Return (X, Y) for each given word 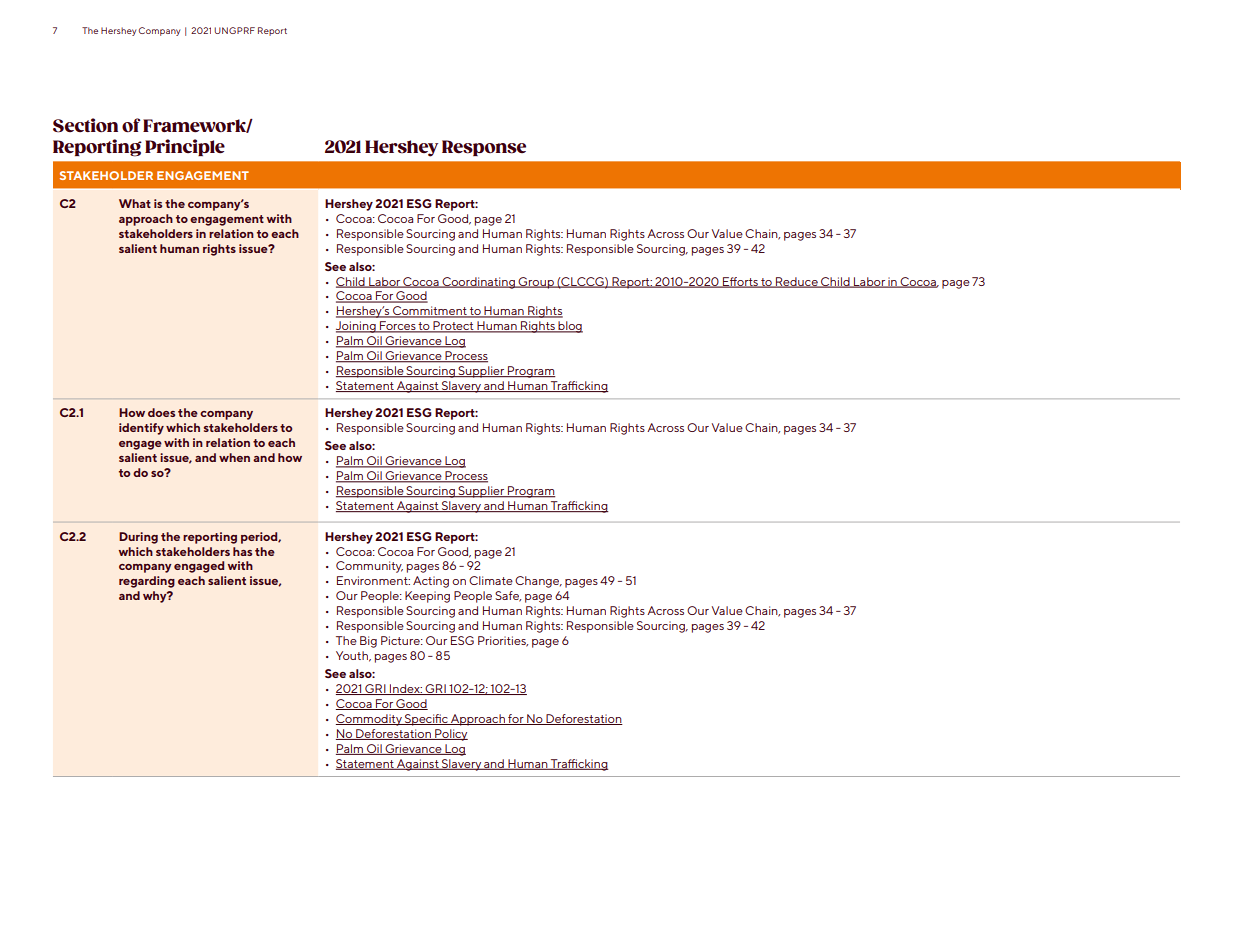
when (234, 457)
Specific (426, 720)
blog (569, 327)
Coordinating (478, 283)
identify (141, 429)
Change (538, 582)
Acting (431, 582)
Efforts (740, 282)
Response (484, 148)
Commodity (370, 720)
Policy (450, 735)
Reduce (797, 282)
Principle (185, 147)
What (135, 203)
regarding (147, 582)
